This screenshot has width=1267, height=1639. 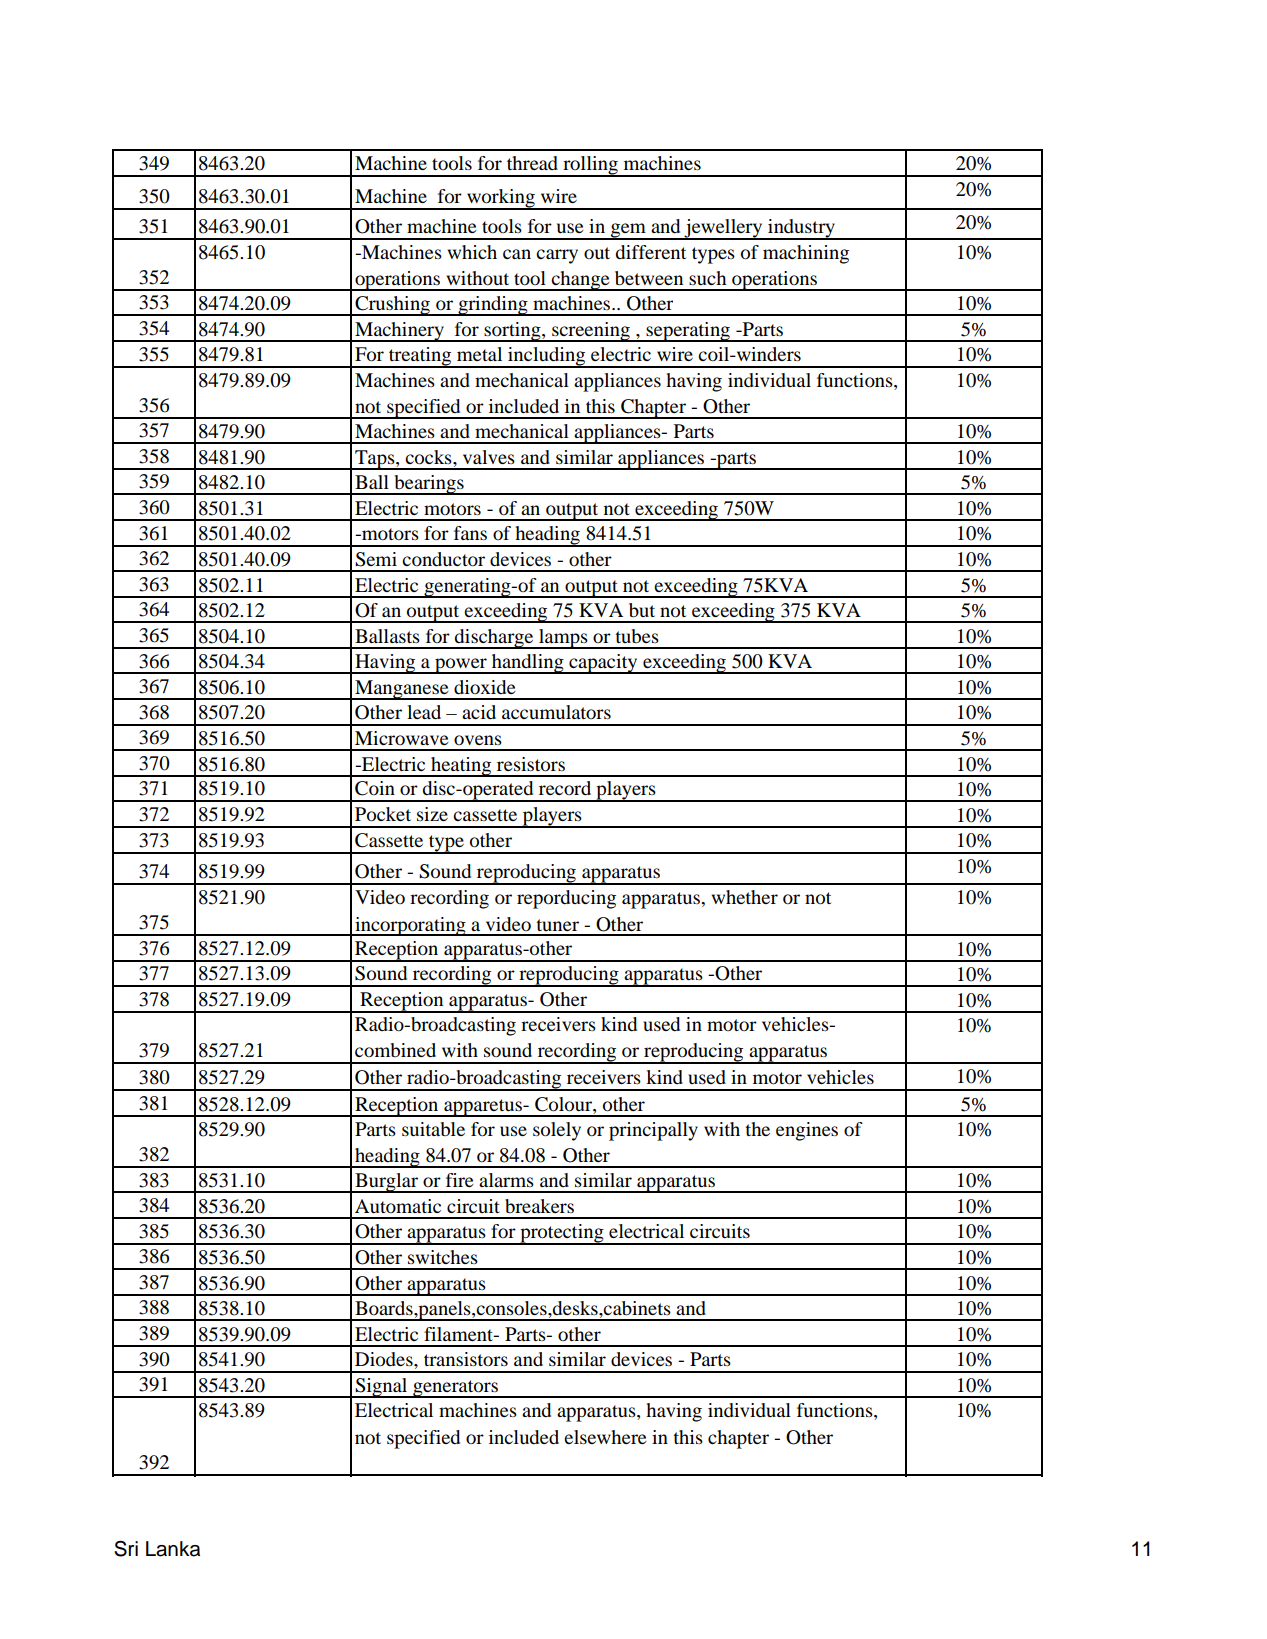 I want to click on Semi, so click(x=376, y=559).
